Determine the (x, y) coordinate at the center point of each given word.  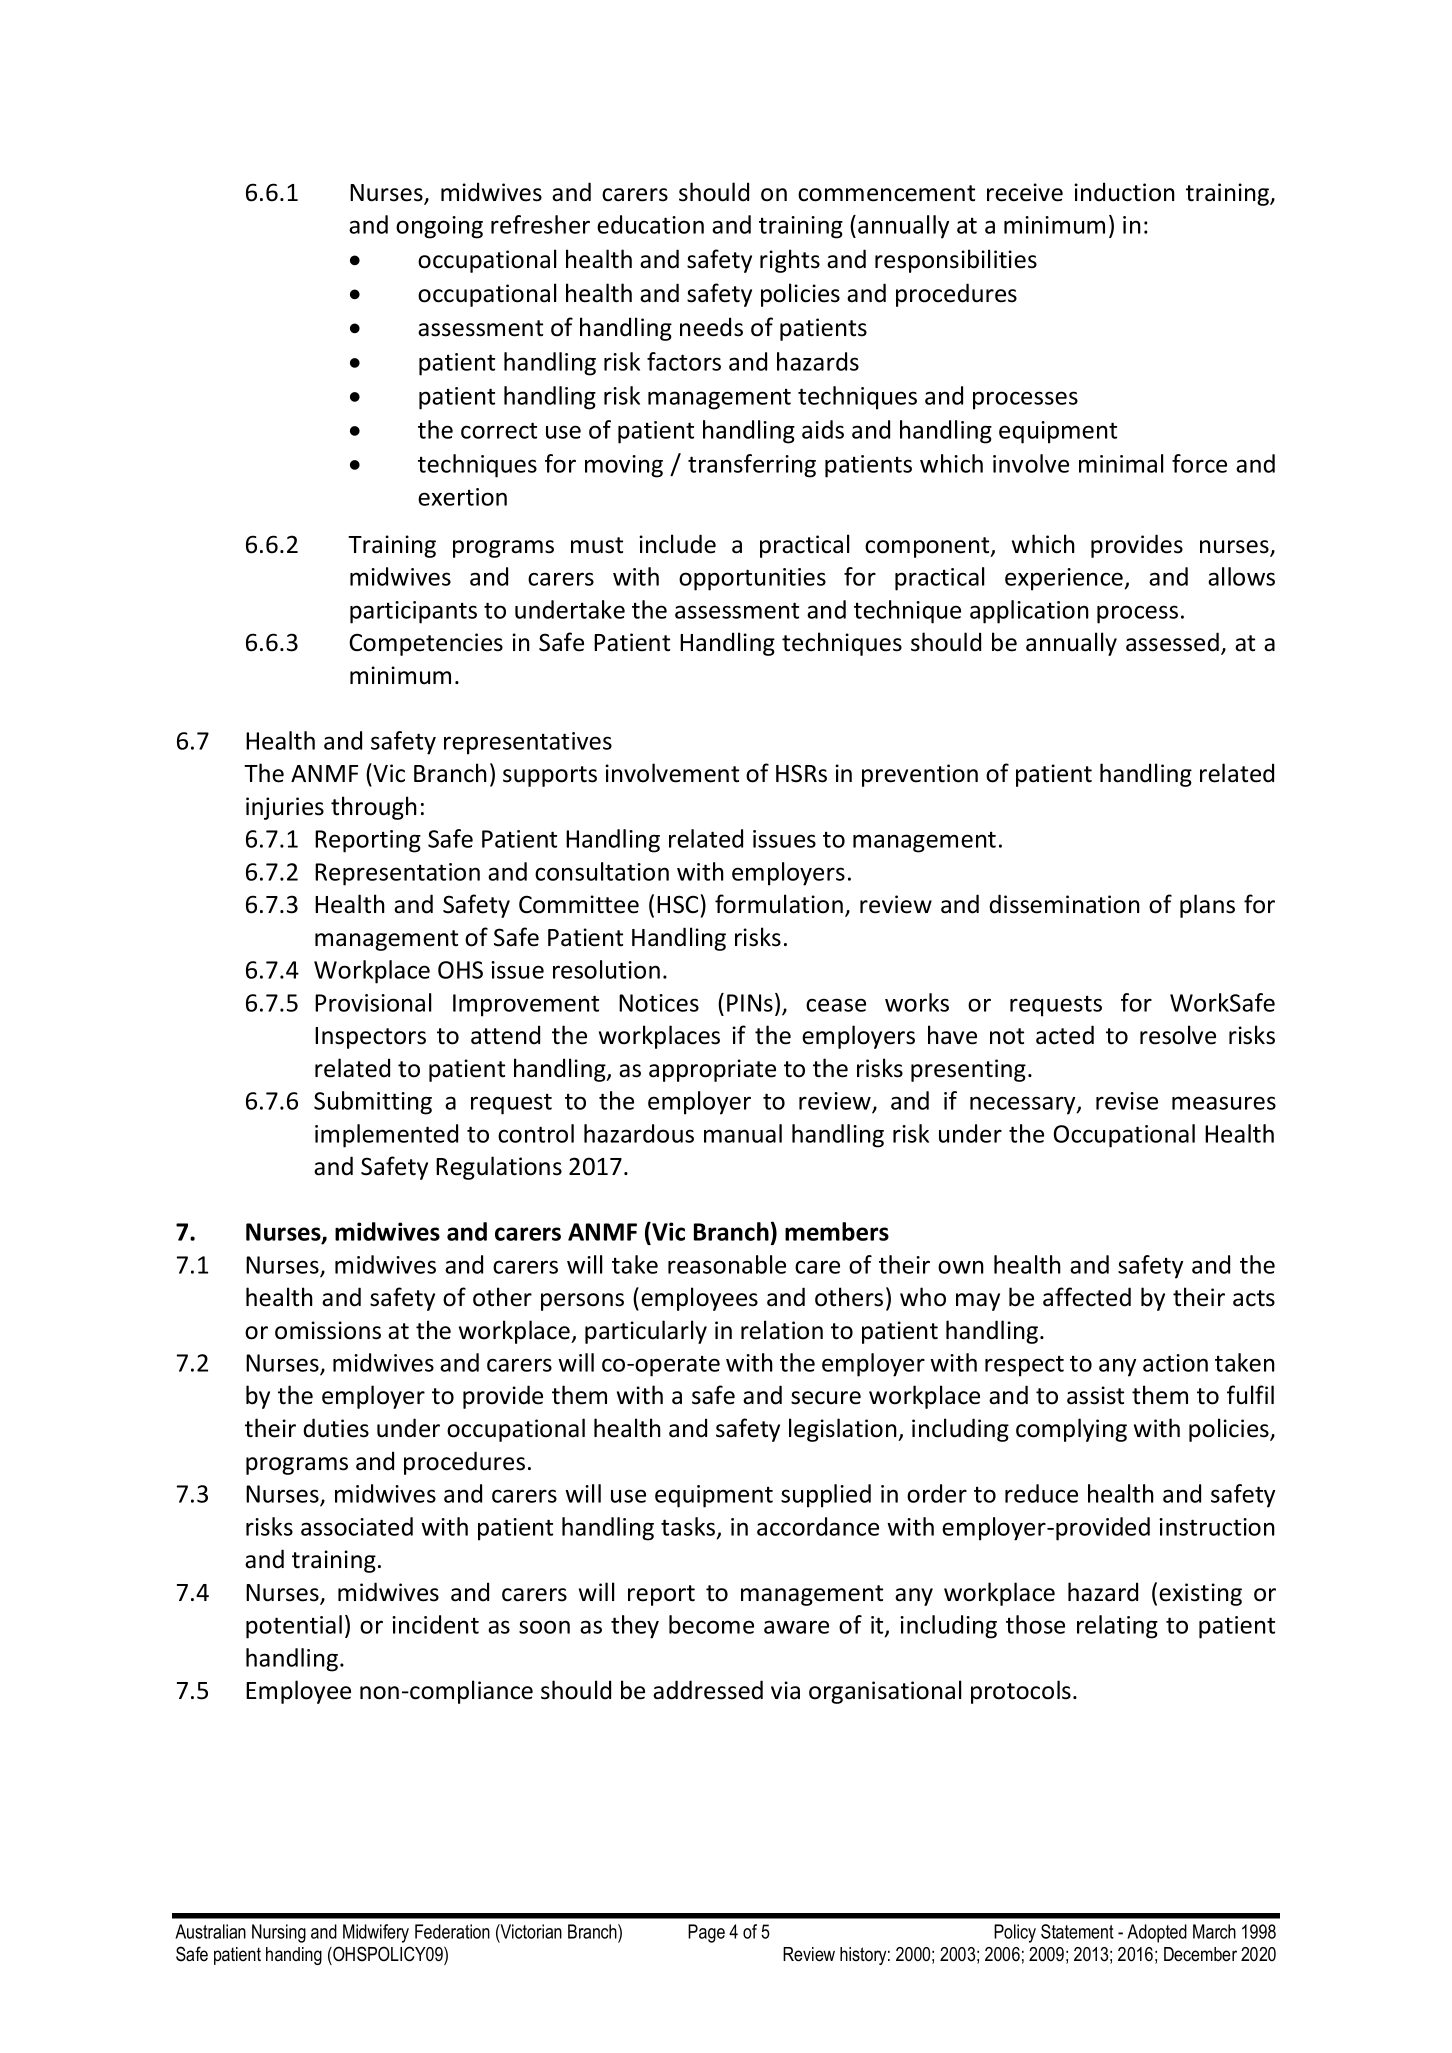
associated (357, 1526)
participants (413, 612)
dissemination (1064, 904)
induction (1124, 192)
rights (790, 261)
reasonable (727, 1264)
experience (1065, 579)
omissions (328, 1330)
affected (1087, 1297)
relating (1117, 1627)
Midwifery (376, 1933)
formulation (779, 904)
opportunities (752, 579)
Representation (397, 874)
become (711, 1624)
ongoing (439, 227)
